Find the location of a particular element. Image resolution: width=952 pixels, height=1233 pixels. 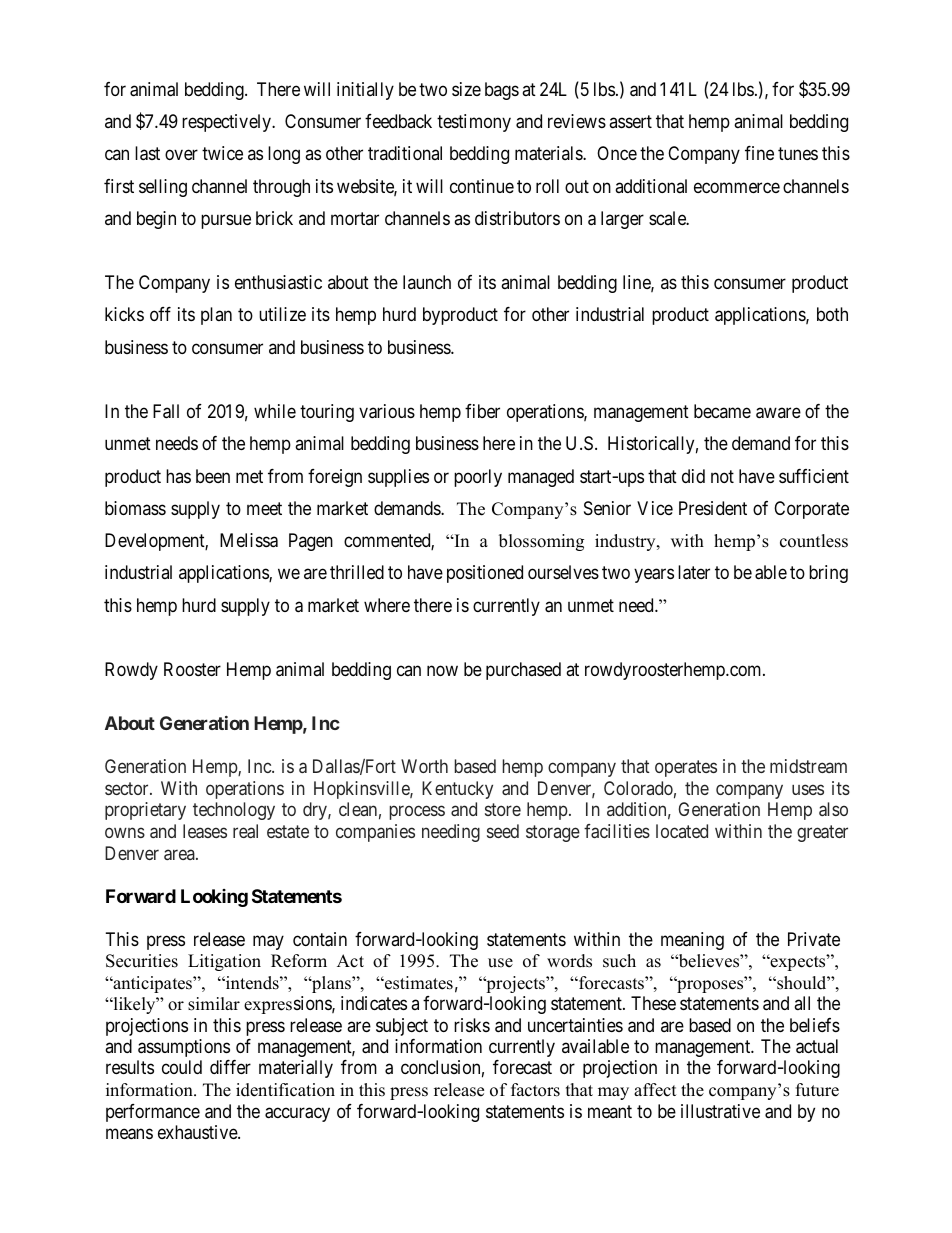

exhaustive is located at coordinates (198, 1132).
